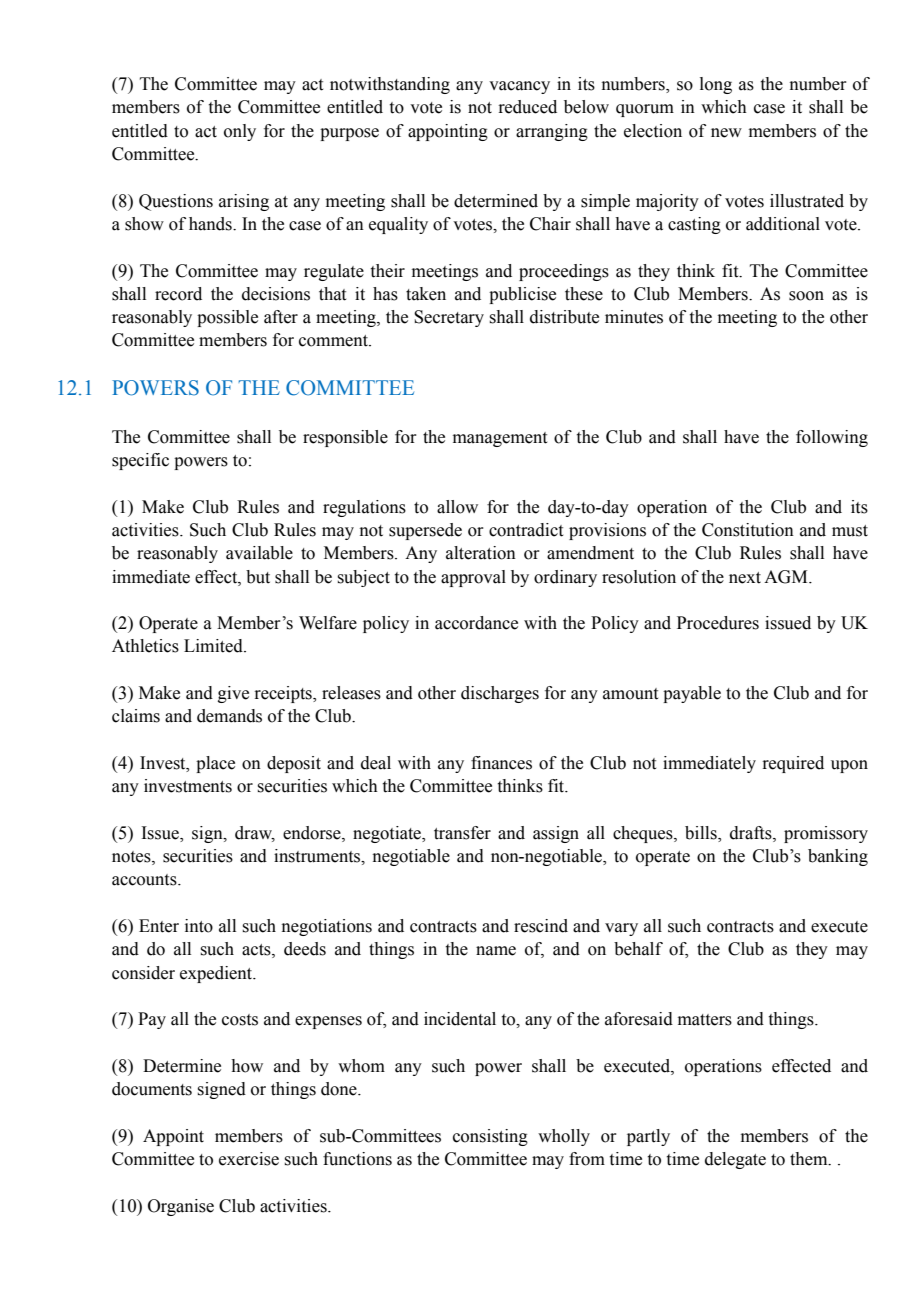 The image size is (924, 1308). What do you see at coordinates (249, 1159) in the document?
I see `exercise` at bounding box center [249, 1159].
